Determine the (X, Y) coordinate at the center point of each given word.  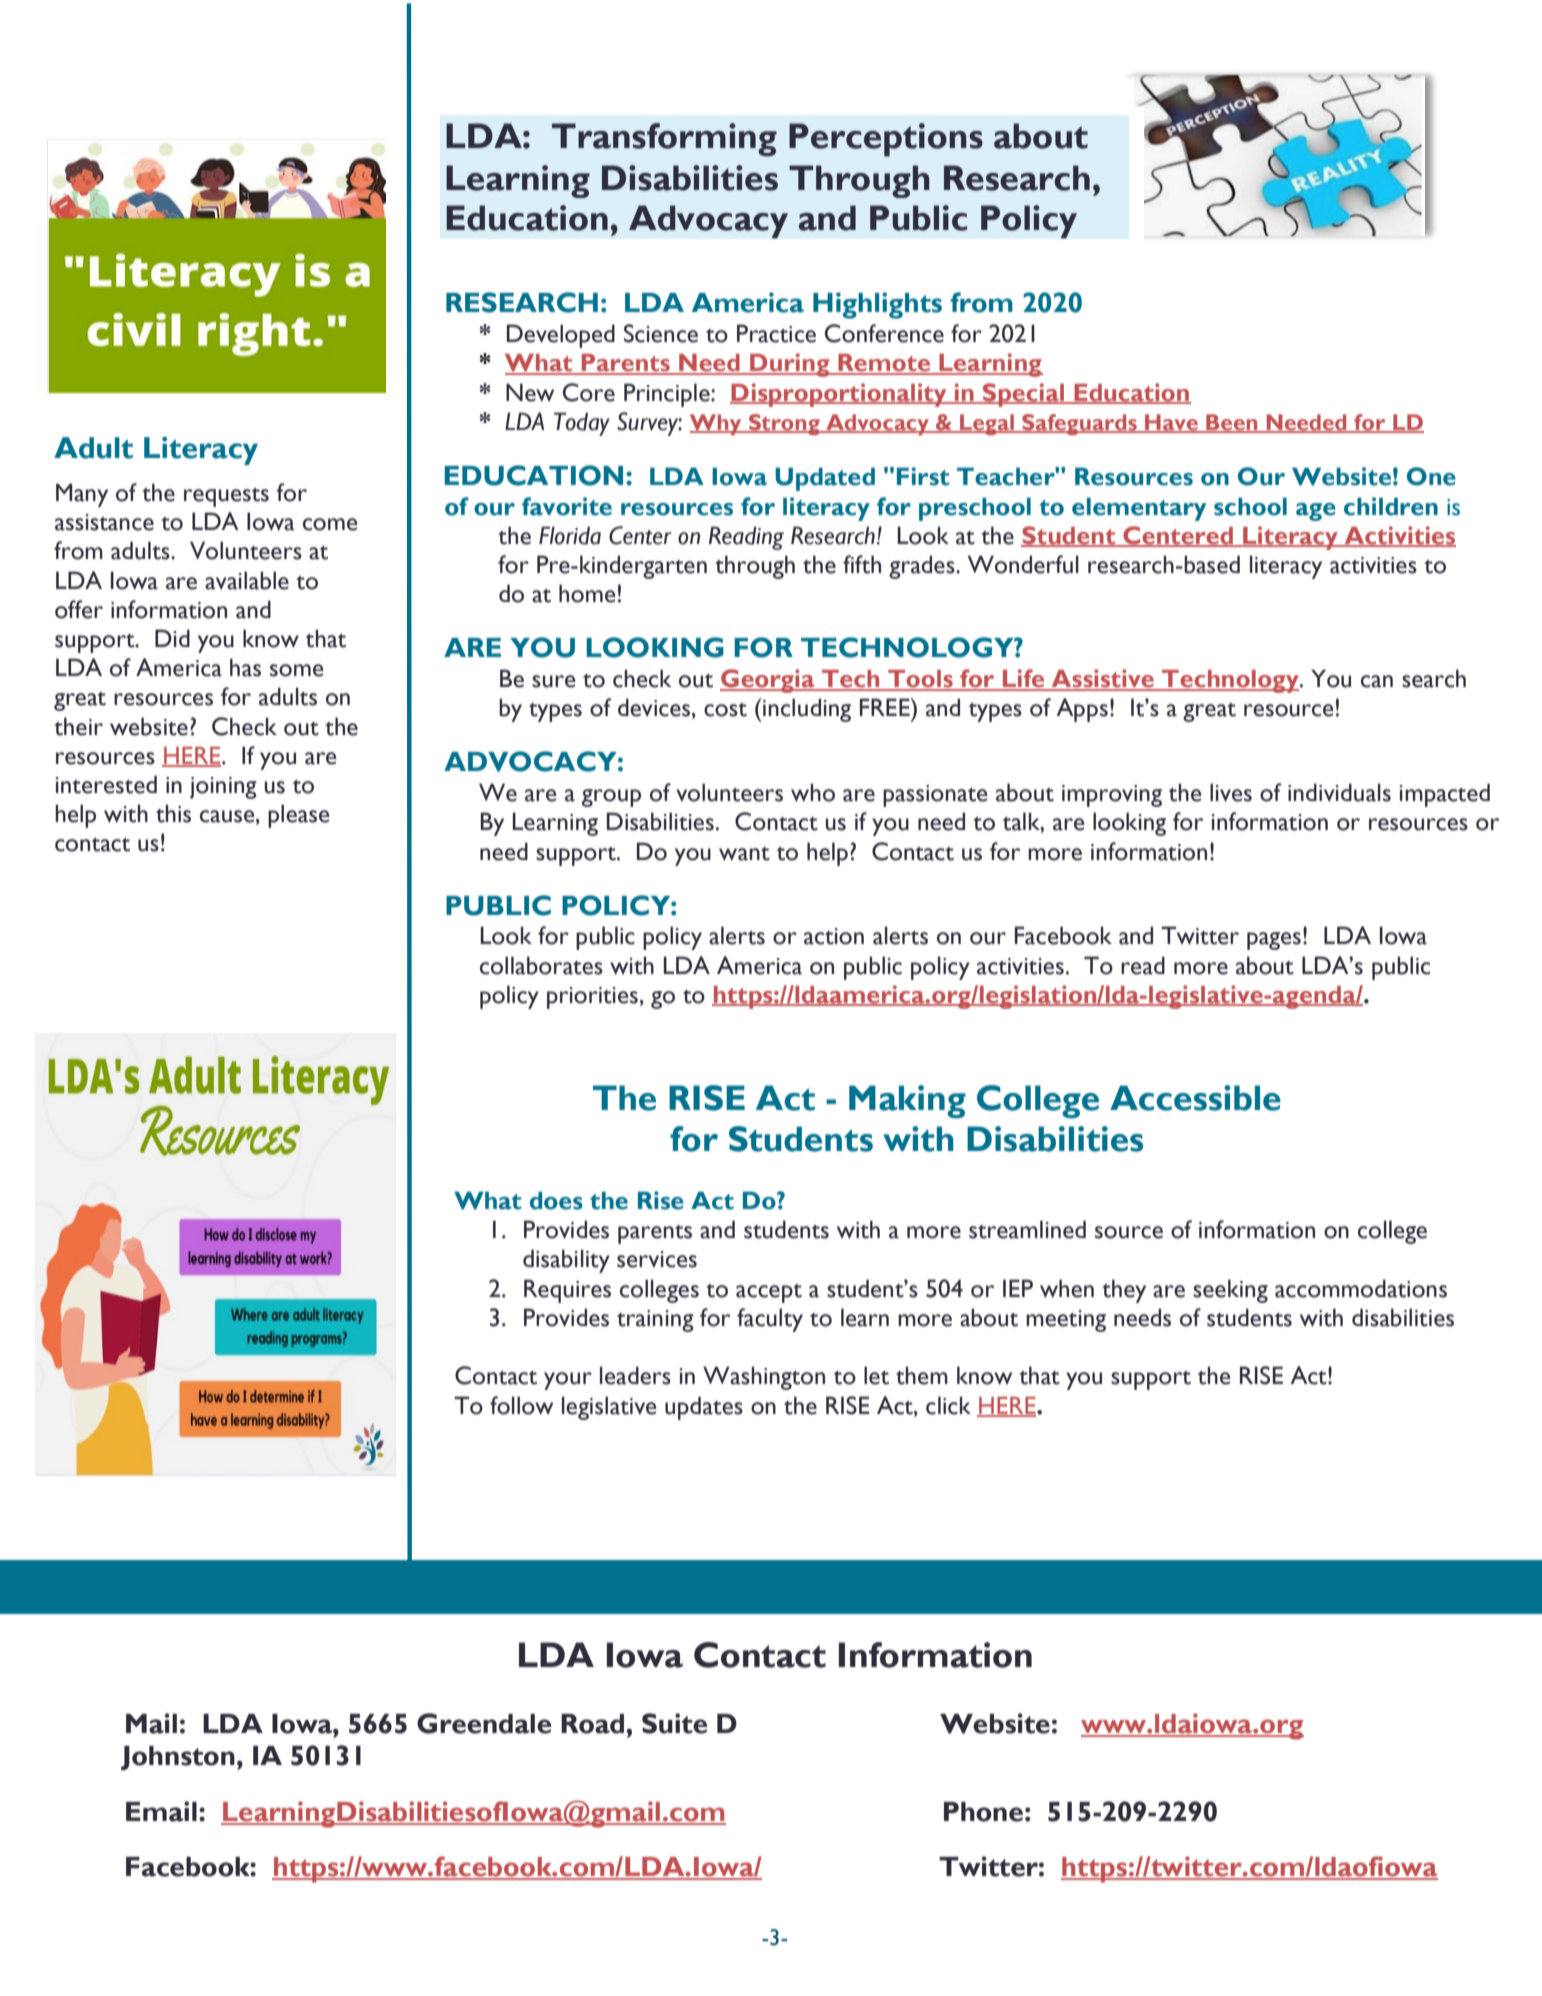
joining (223, 788)
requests (226, 497)
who (813, 792)
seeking (1230, 1291)
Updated (825, 479)
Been (1232, 423)
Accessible (1195, 1098)
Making (907, 1102)
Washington (764, 1378)
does (556, 1200)
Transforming (664, 140)
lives (1231, 792)
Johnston (178, 1758)
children (1391, 506)
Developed (561, 336)
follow (521, 1405)
